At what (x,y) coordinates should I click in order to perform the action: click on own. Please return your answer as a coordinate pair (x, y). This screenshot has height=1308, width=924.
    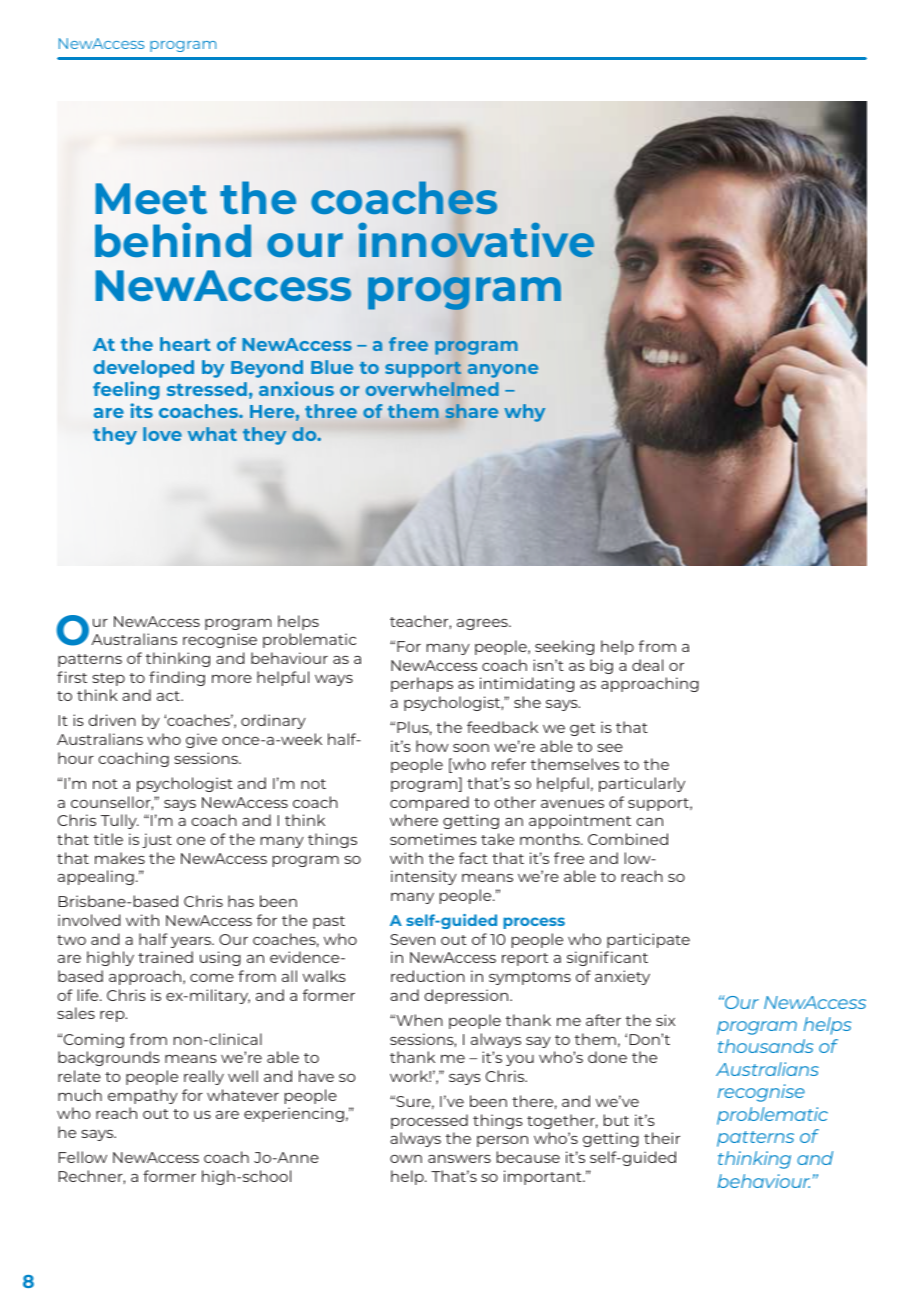
    Looking at the image, I should click on (406, 1159).
